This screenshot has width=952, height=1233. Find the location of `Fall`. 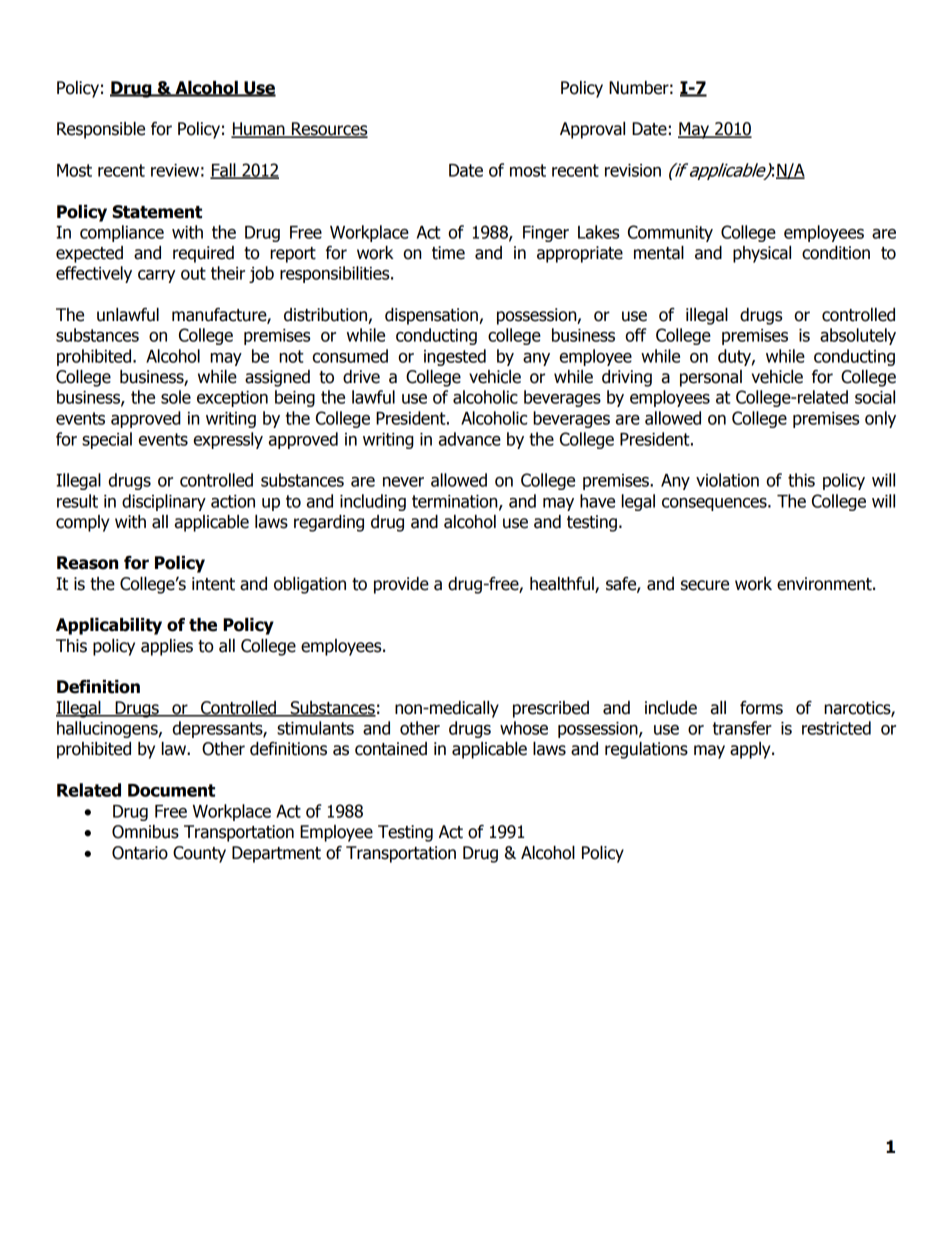

Fall is located at coordinates (224, 171).
